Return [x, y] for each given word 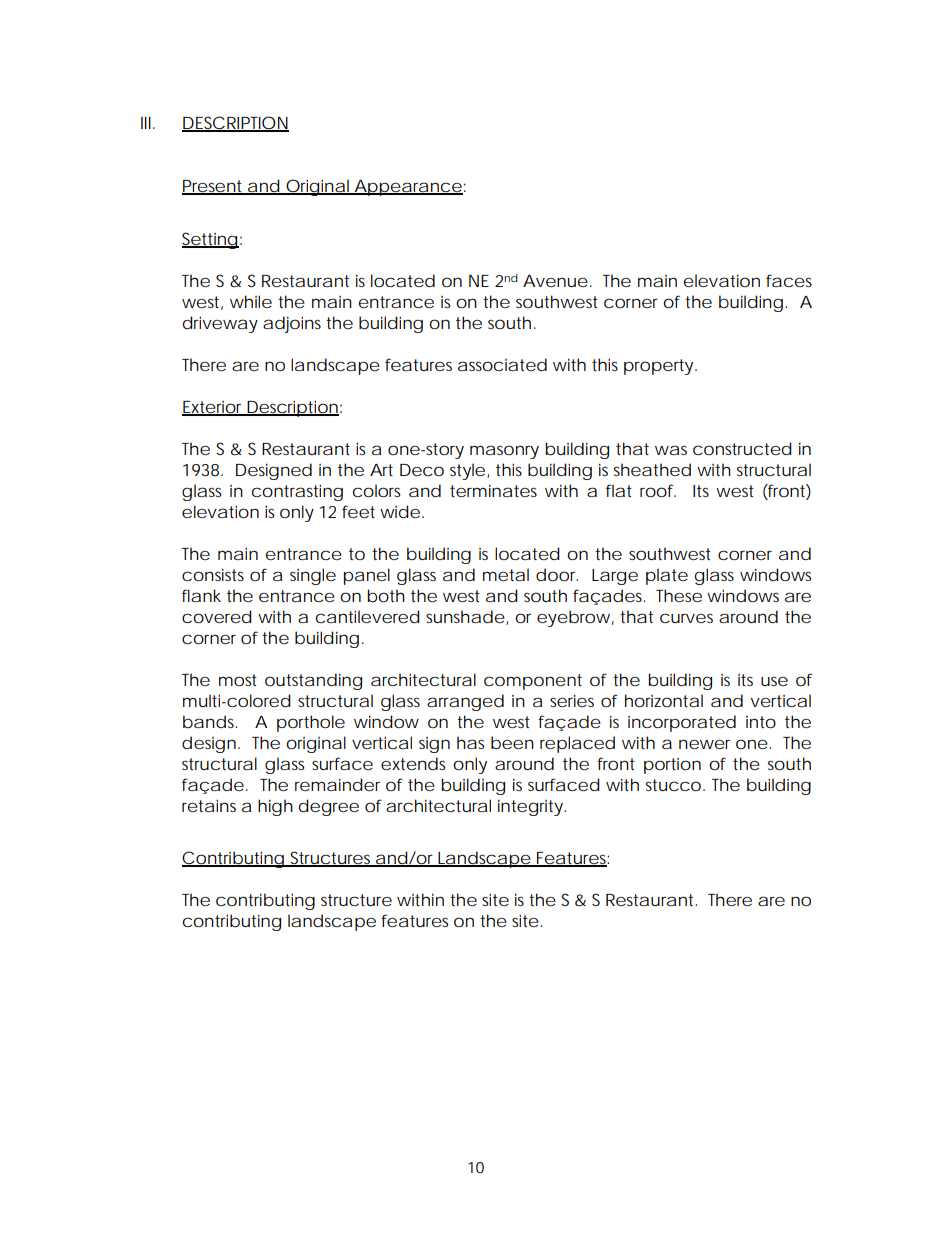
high [275, 807]
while [251, 301]
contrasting [297, 492]
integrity [532, 807]
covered [217, 616]
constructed [742, 448]
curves [686, 618]
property [660, 367]
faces [789, 280]
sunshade [466, 617]
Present [214, 187]
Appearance [407, 188]
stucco [675, 785]
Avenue [555, 281]
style [469, 471]
